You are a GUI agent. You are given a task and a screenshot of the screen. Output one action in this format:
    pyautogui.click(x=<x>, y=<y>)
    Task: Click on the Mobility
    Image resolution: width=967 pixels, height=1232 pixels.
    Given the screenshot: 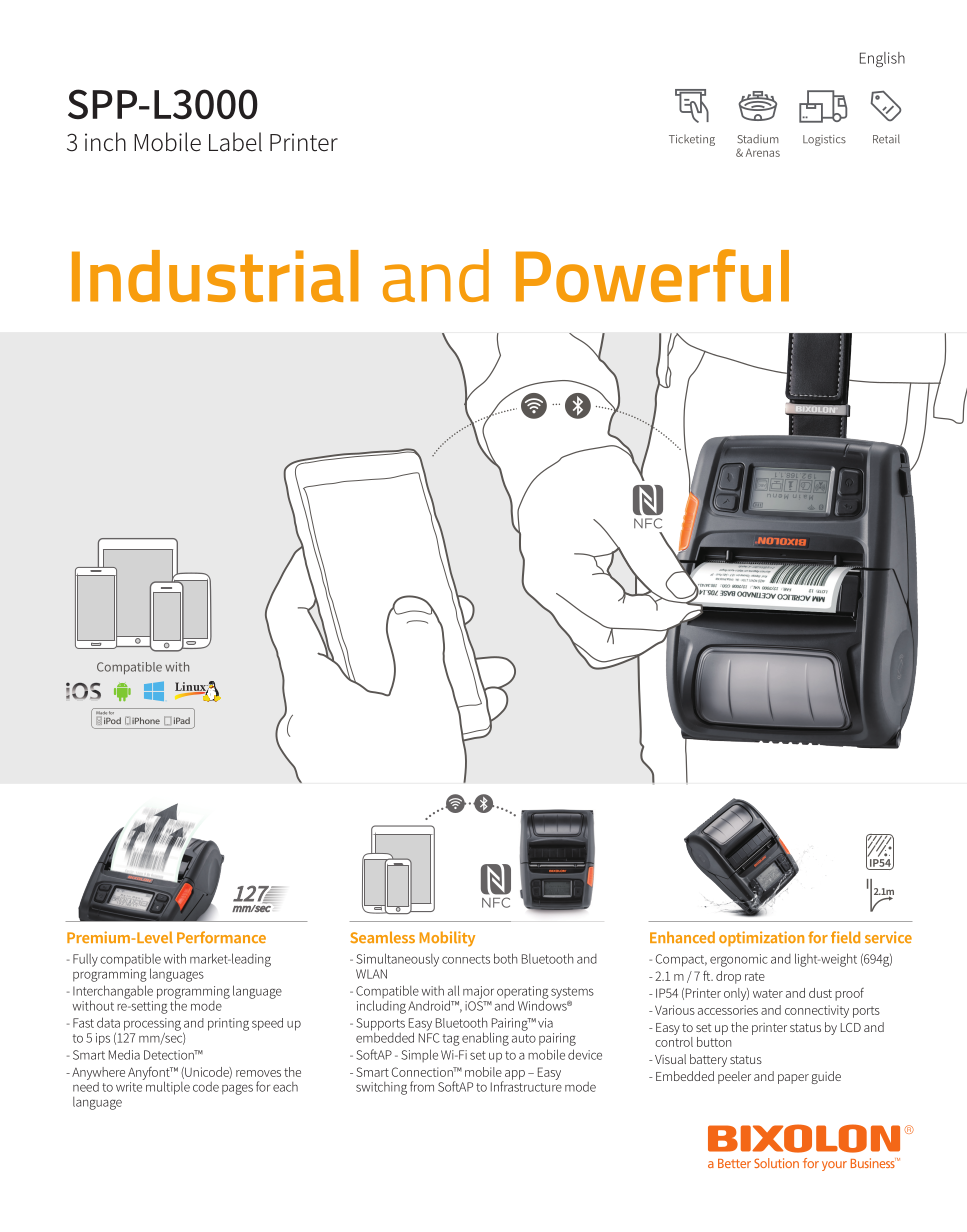 What is the action you would take?
    pyautogui.click(x=447, y=939)
